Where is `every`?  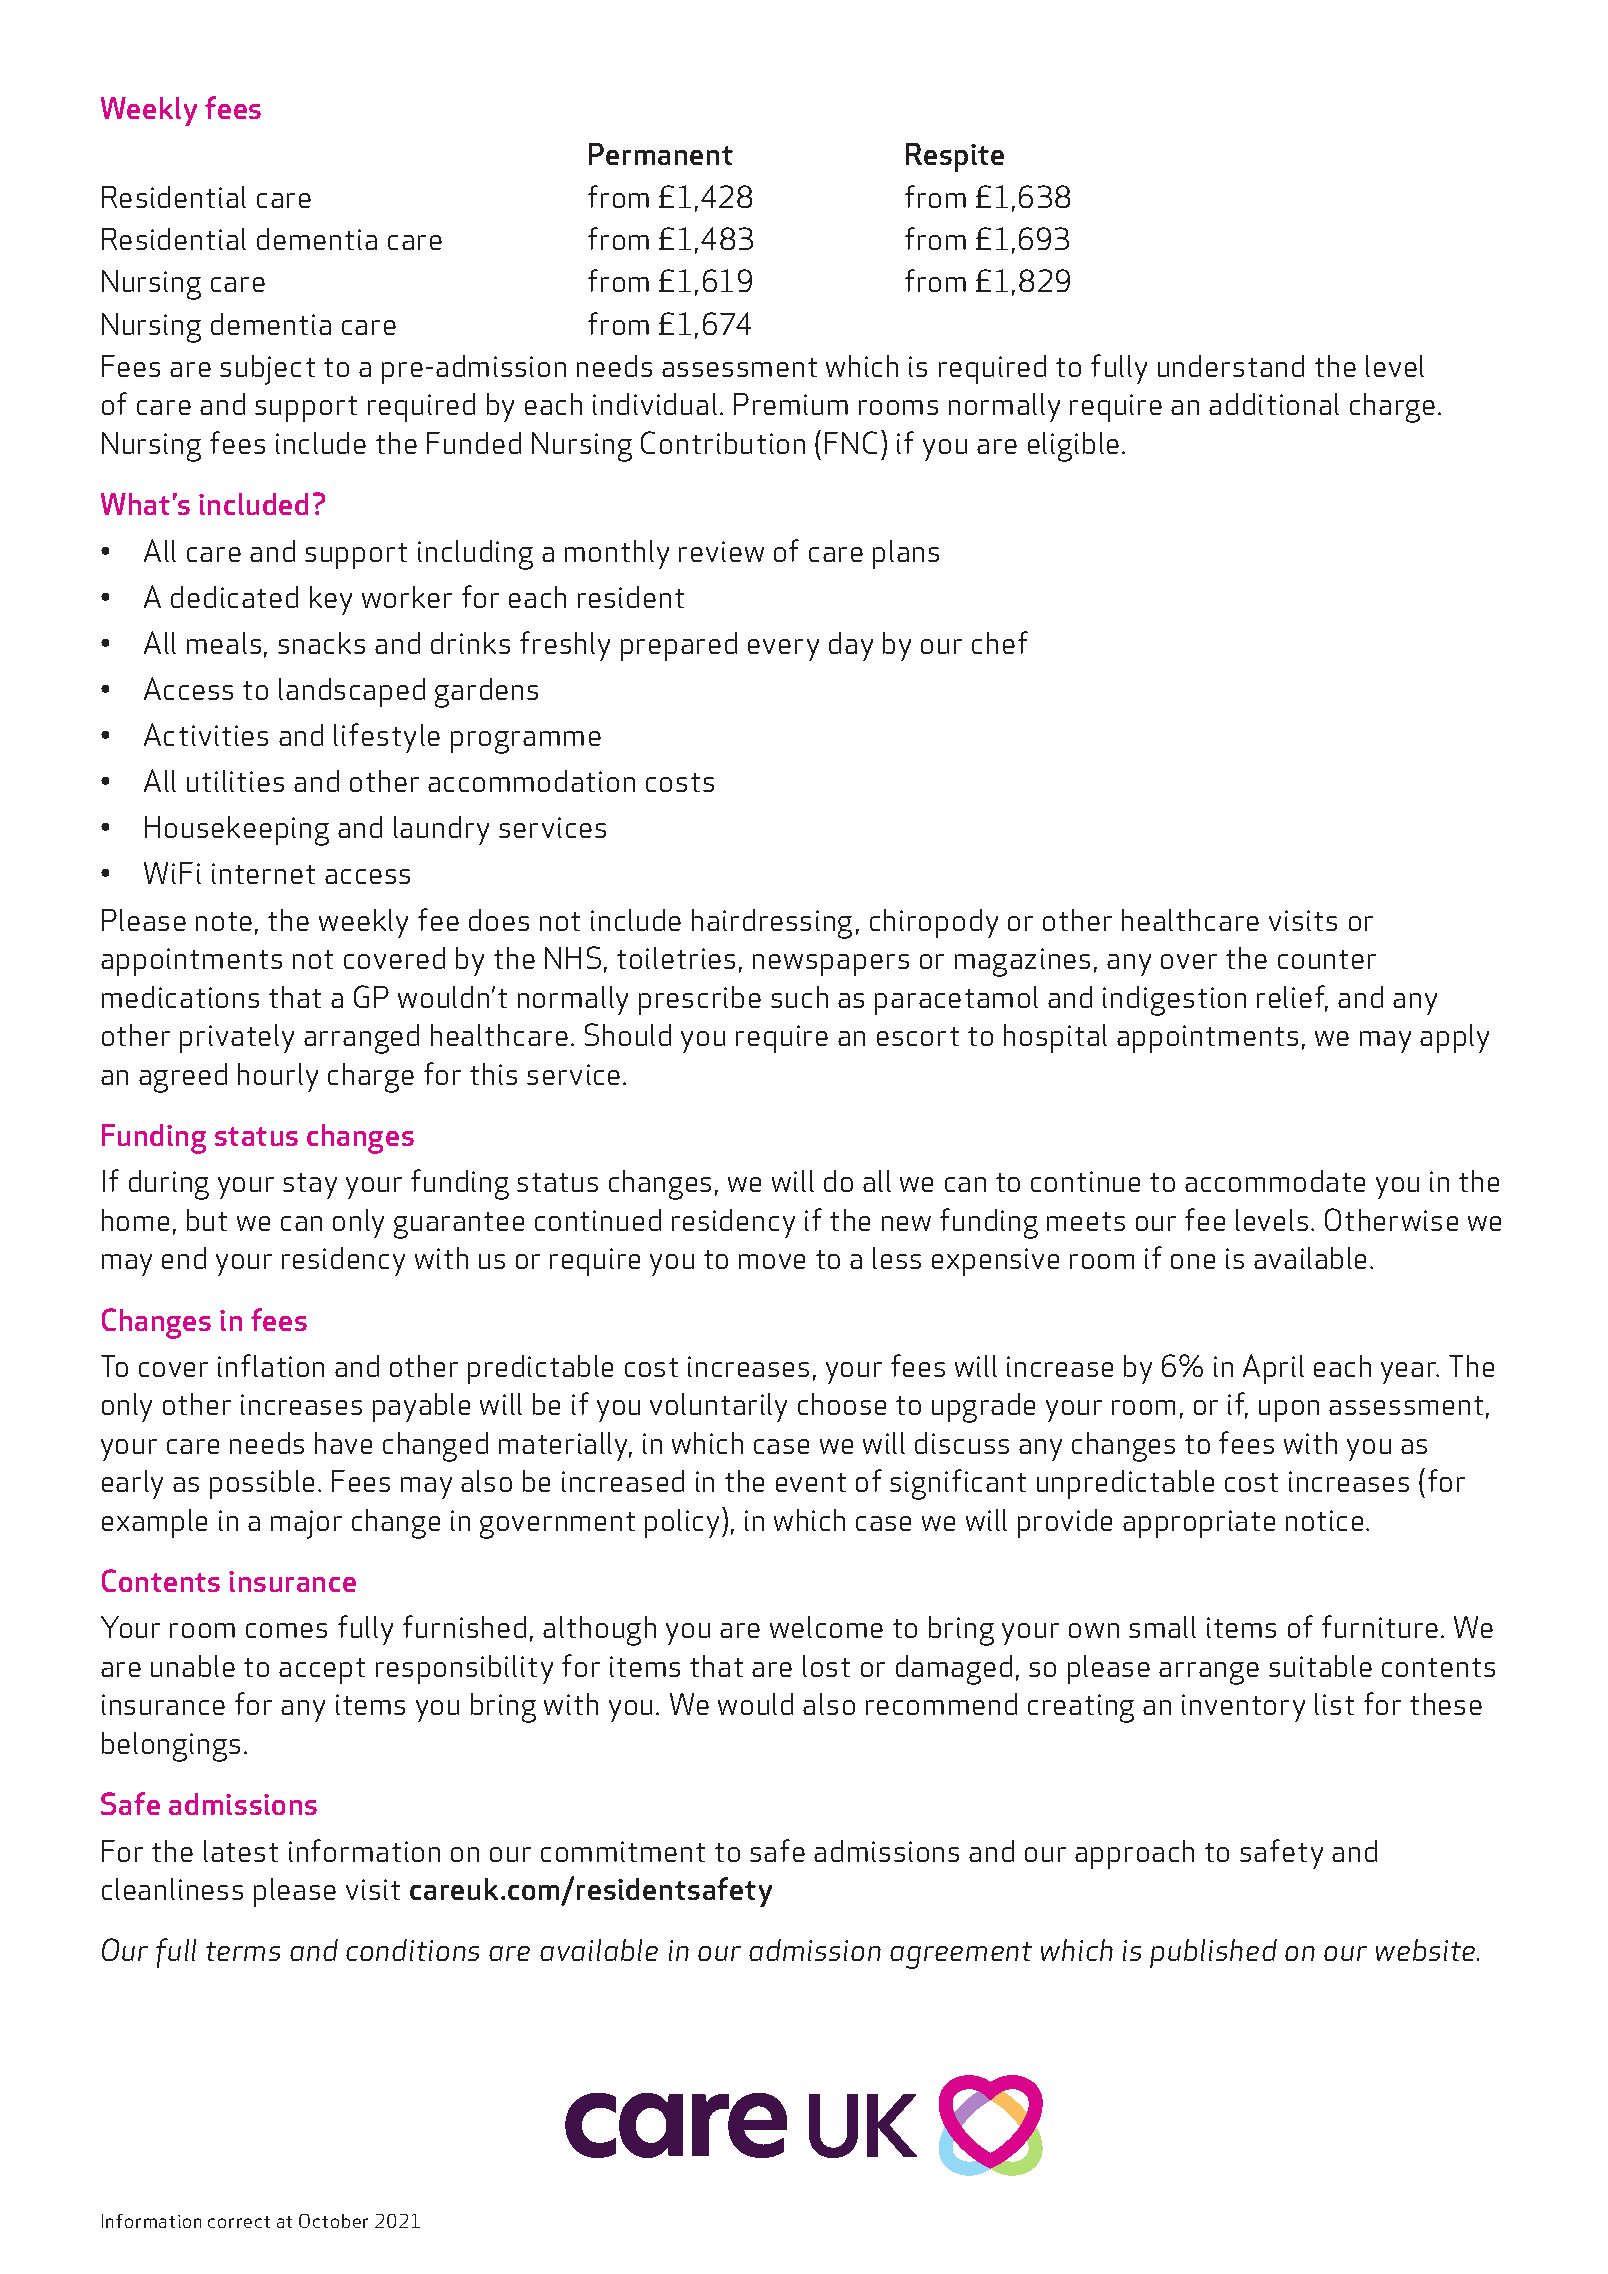 every is located at coordinates (783, 650).
